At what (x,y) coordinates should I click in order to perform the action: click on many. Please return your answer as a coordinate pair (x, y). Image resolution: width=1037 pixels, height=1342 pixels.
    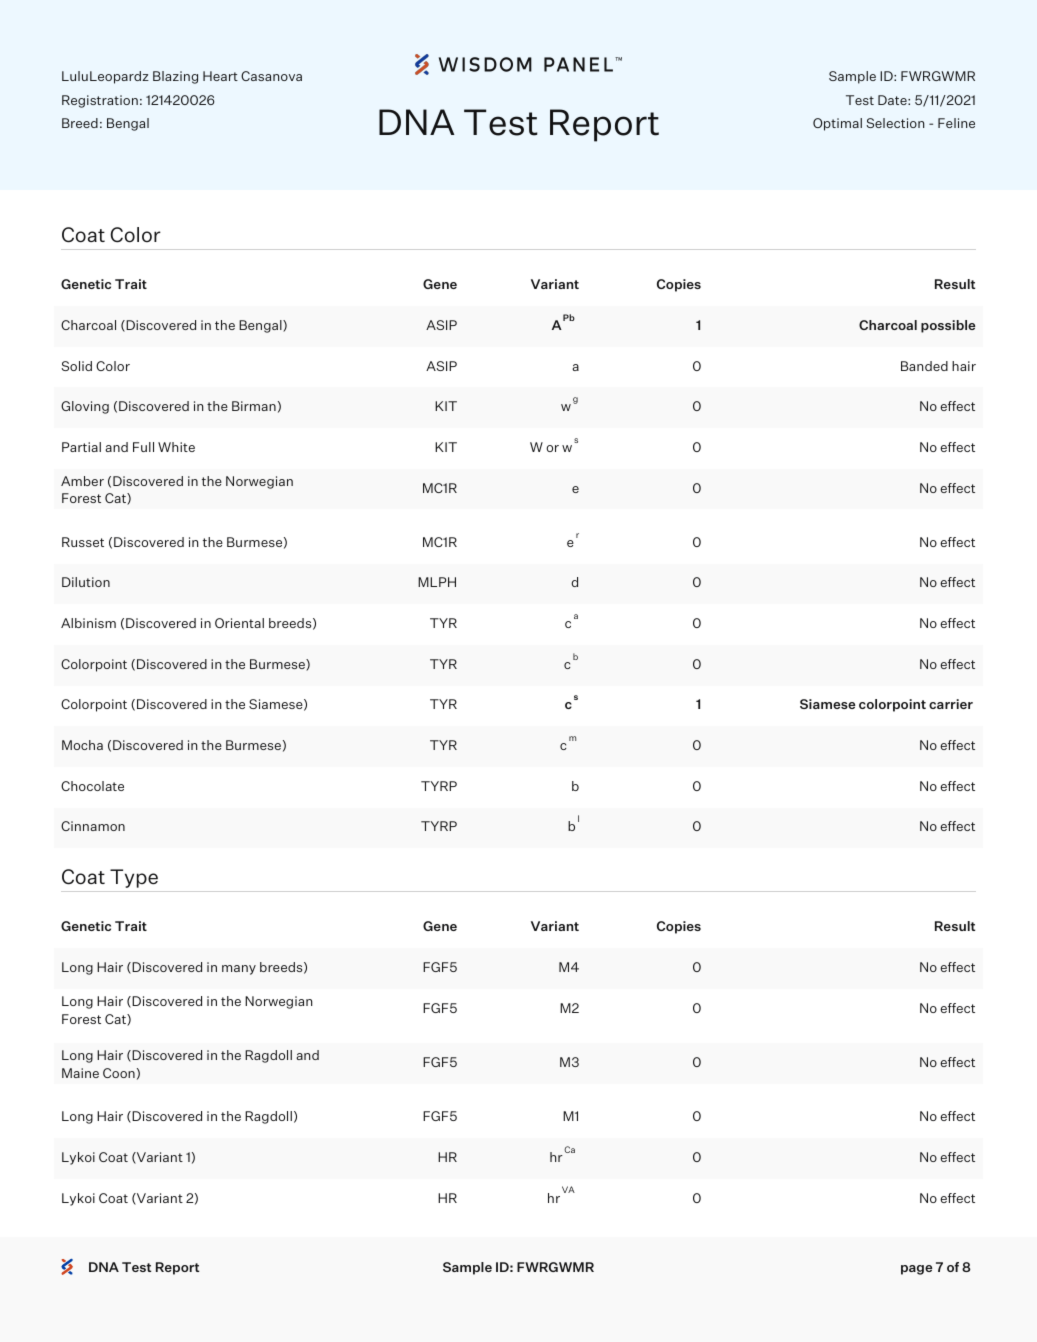
    Looking at the image, I should click on (239, 970).
